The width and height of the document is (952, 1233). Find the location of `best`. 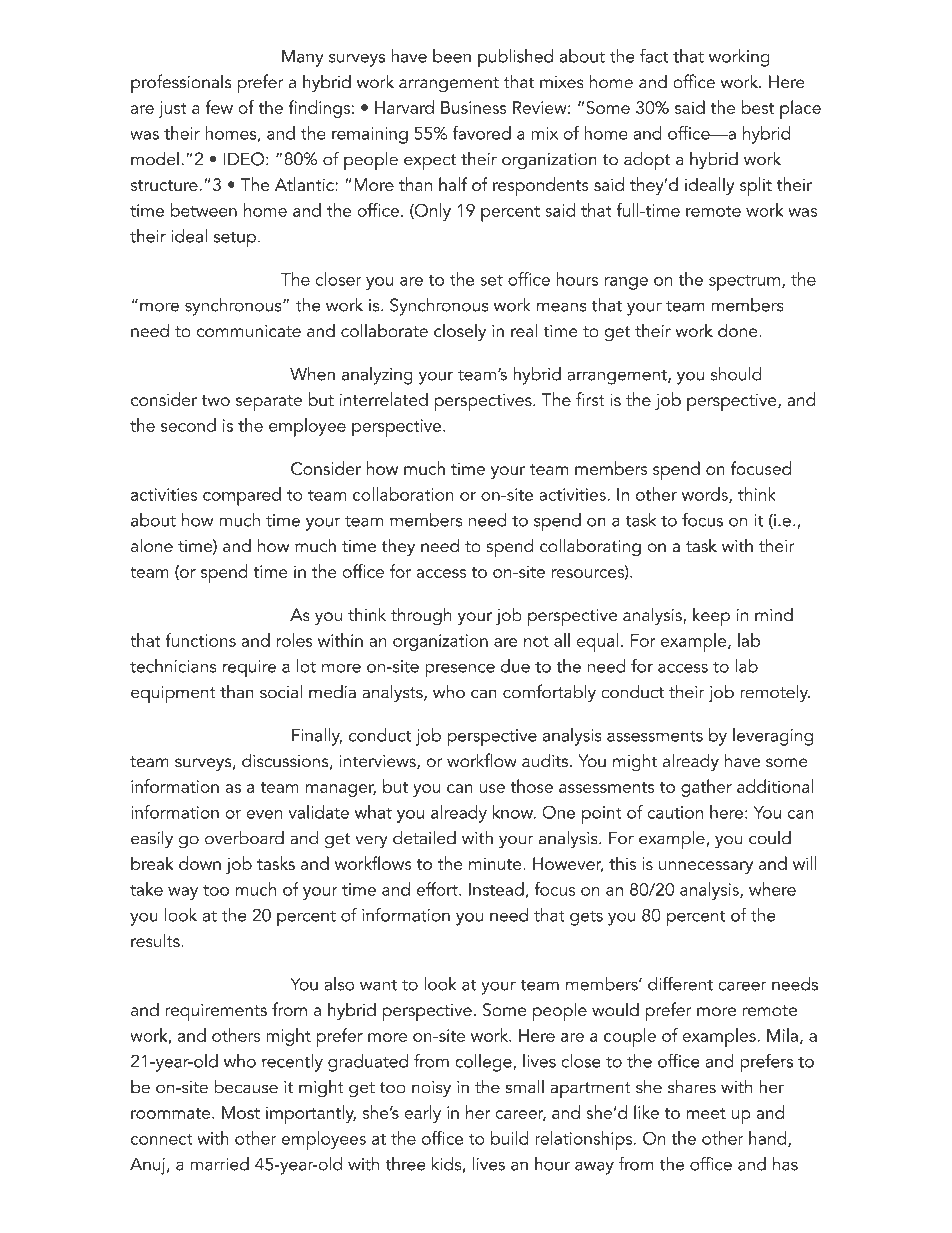

best is located at coordinates (758, 107).
